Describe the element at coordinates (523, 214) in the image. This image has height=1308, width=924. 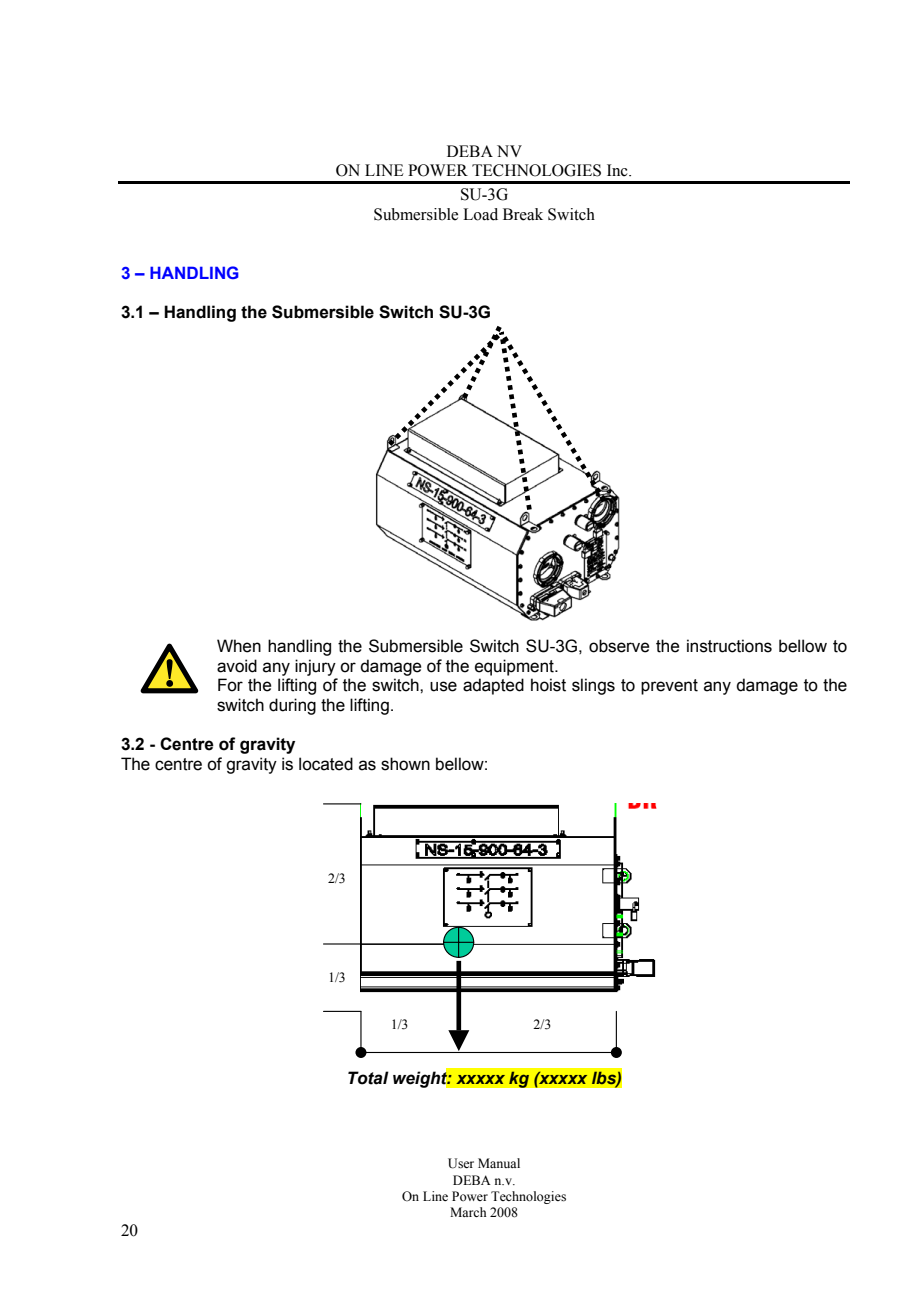
I see `Break` at that location.
